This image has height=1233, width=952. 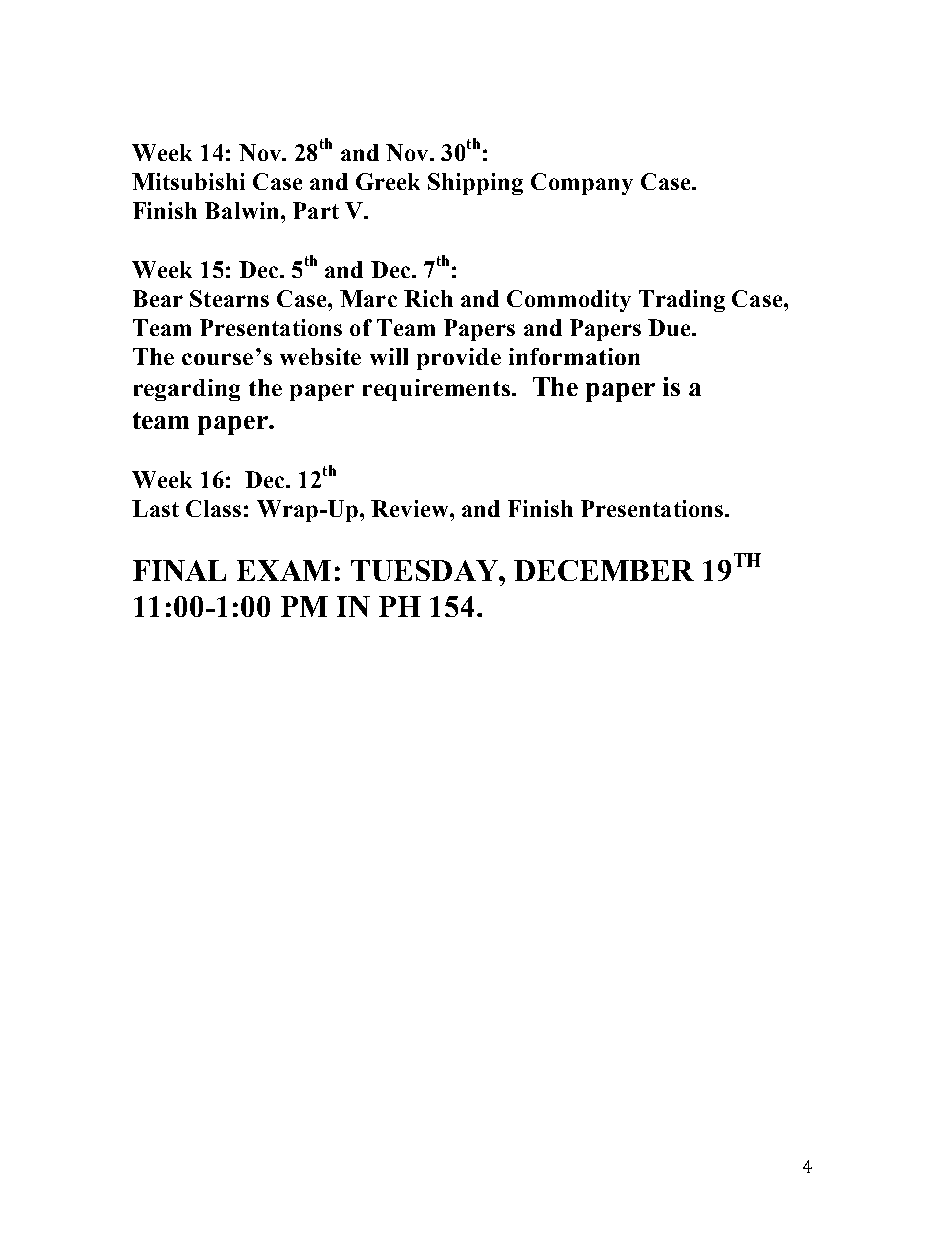 What do you see at coordinates (388, 181) in the image?
I see `Greek` at bounding box center [388, 181].
